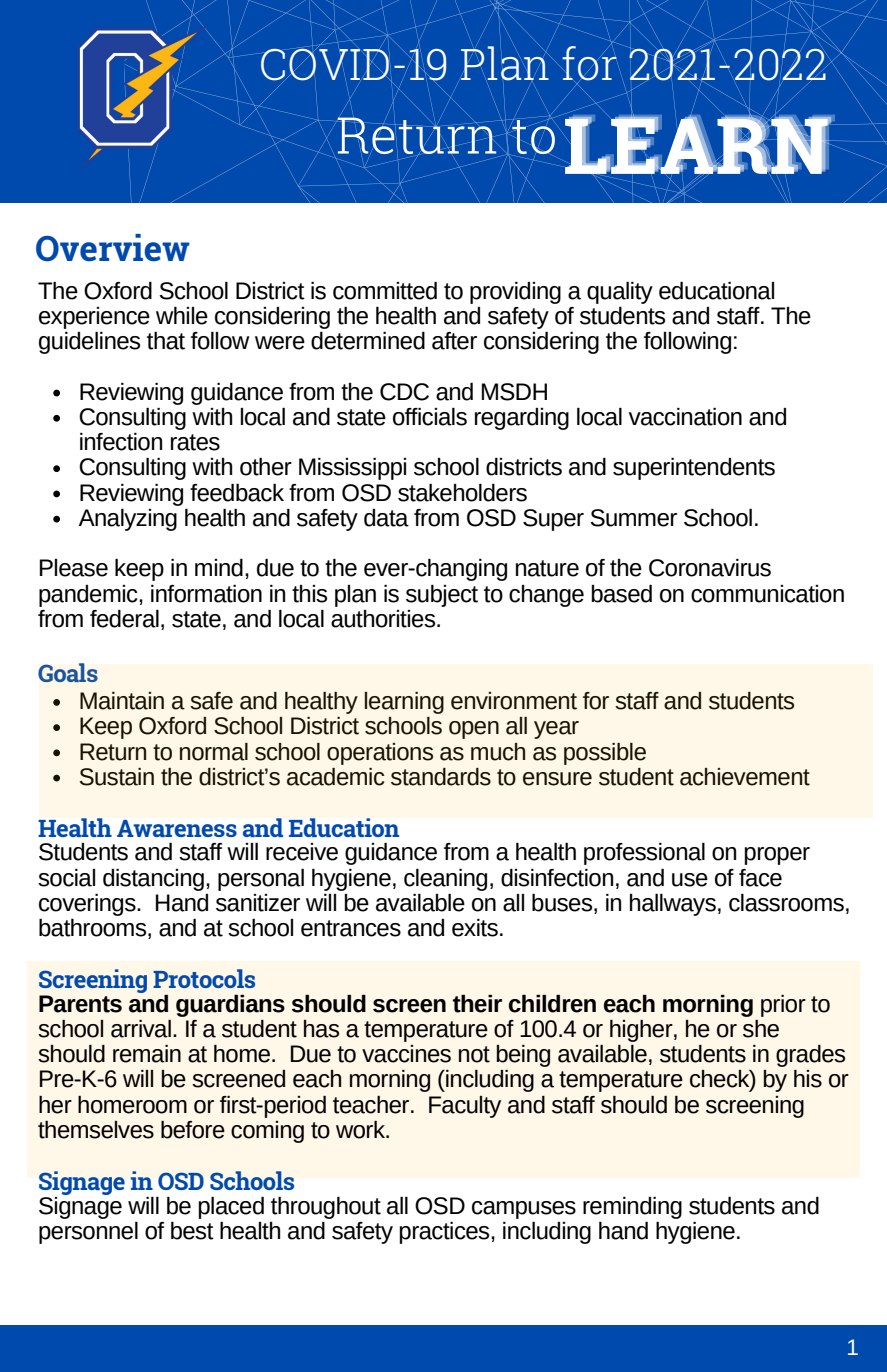  What do you see at coordinates (445, 1233) in the screenshot?
I see `practices` at bounding box center [445, 1233].
